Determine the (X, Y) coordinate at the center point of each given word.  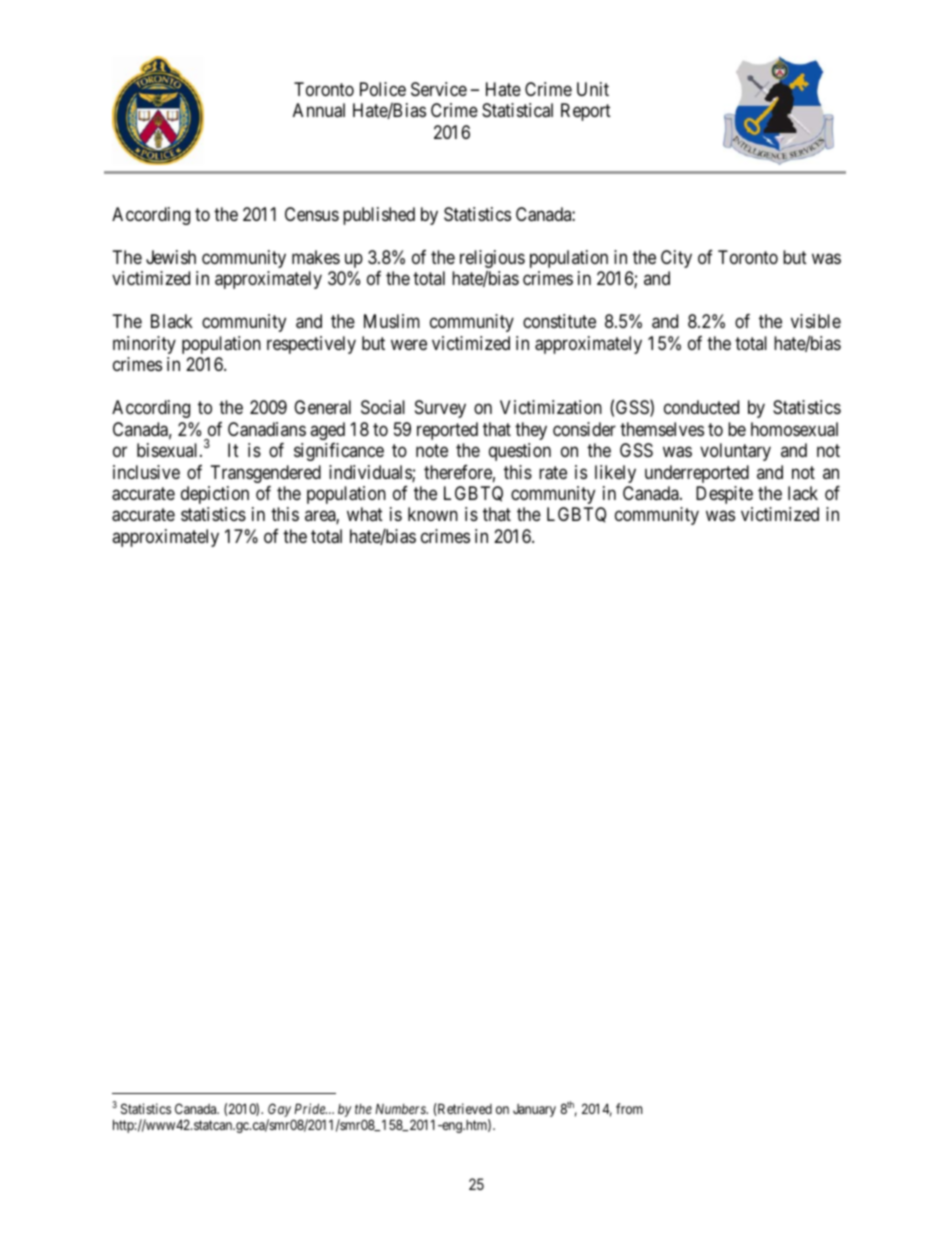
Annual (319, 110)
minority (144, 345)
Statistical (517, 110)
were (409, 344)
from (629, 1108)
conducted (701, 407)
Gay (279, 1111)
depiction (215, 495)
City (676, 259)
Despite (724, 495)
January (534, 1110)
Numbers (401, 1109)
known (433, 514)
